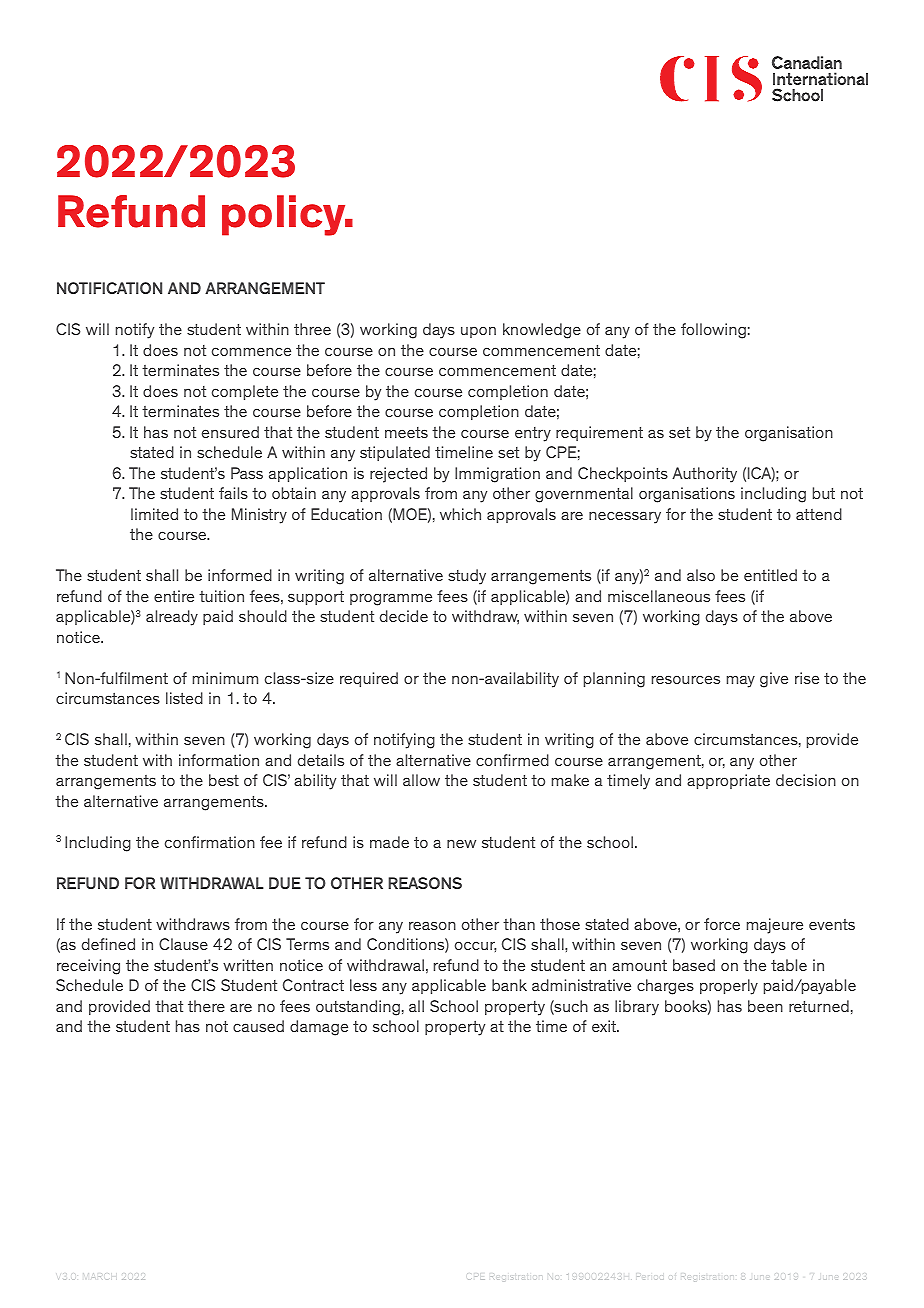  Describe the element at coordinates (109, 288) in the document. I see `NOTIFICATION` at that location.
